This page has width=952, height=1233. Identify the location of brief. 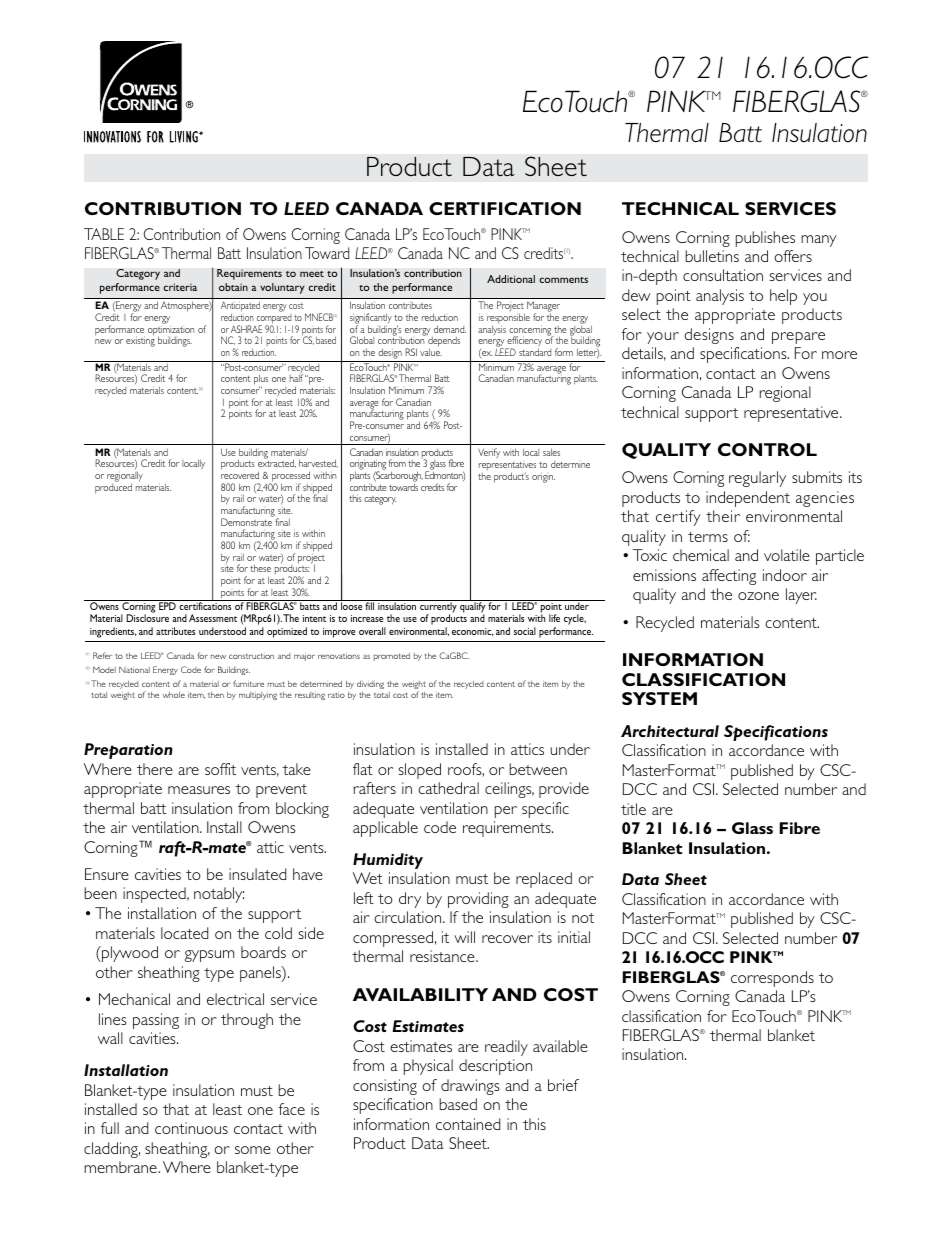
(563, 1085).
